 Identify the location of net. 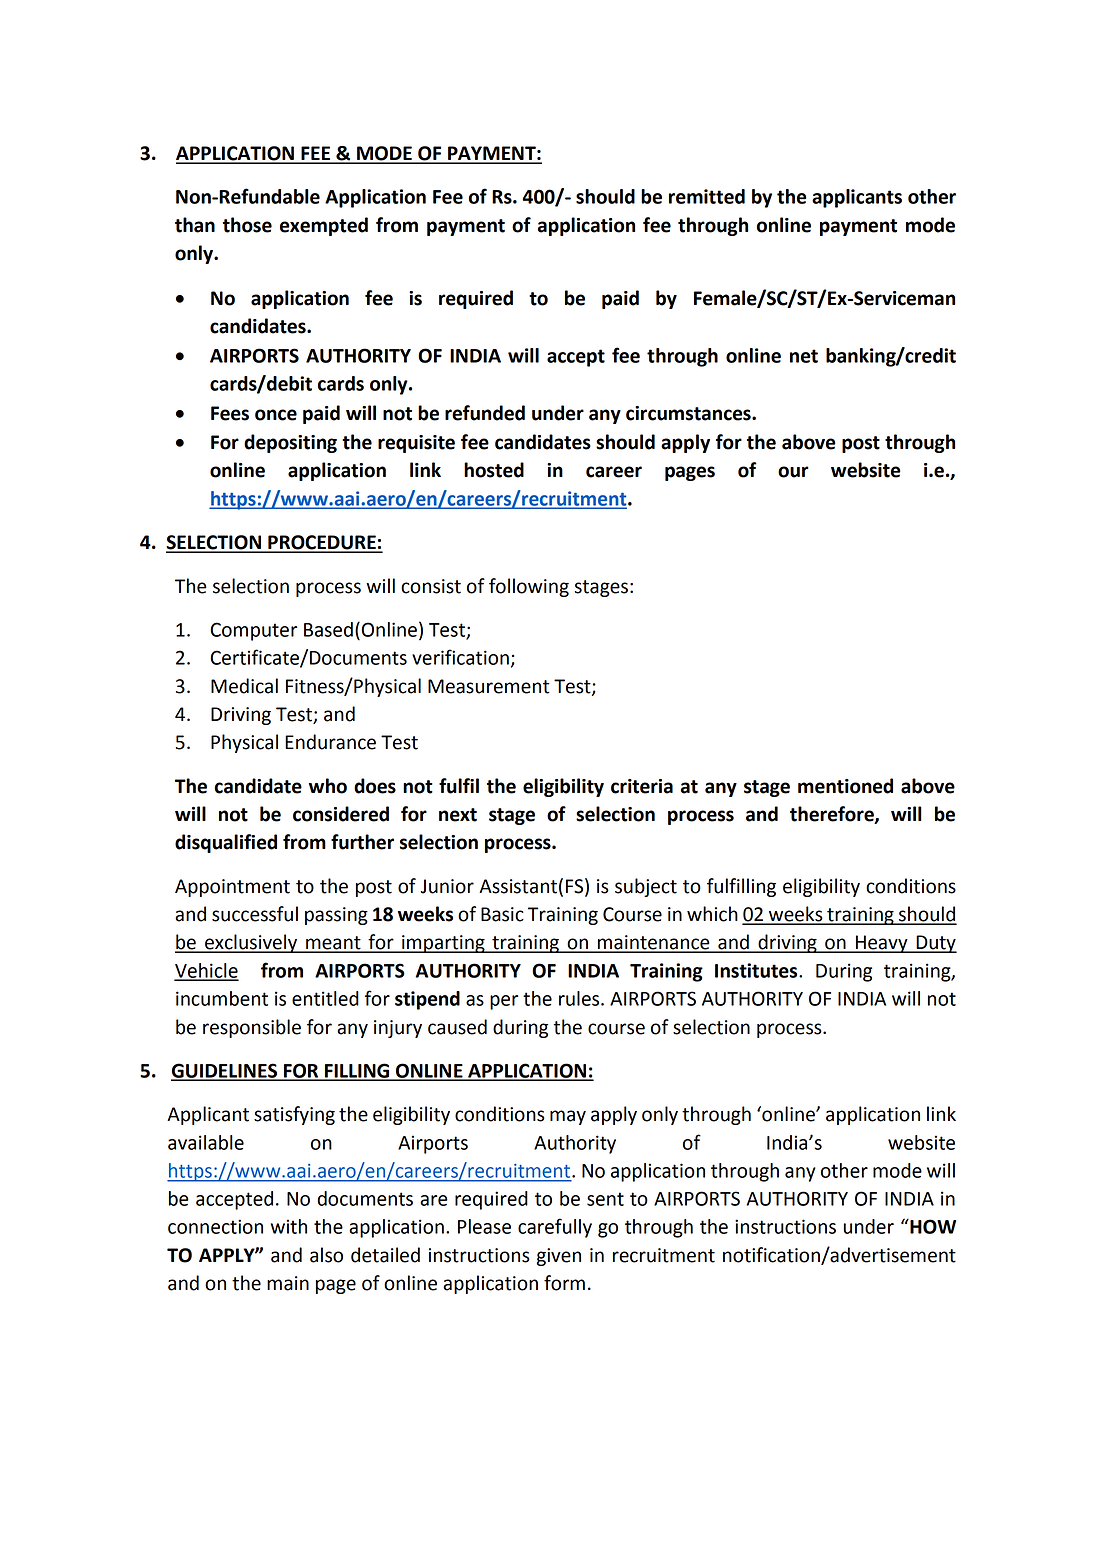
(804, 356).
